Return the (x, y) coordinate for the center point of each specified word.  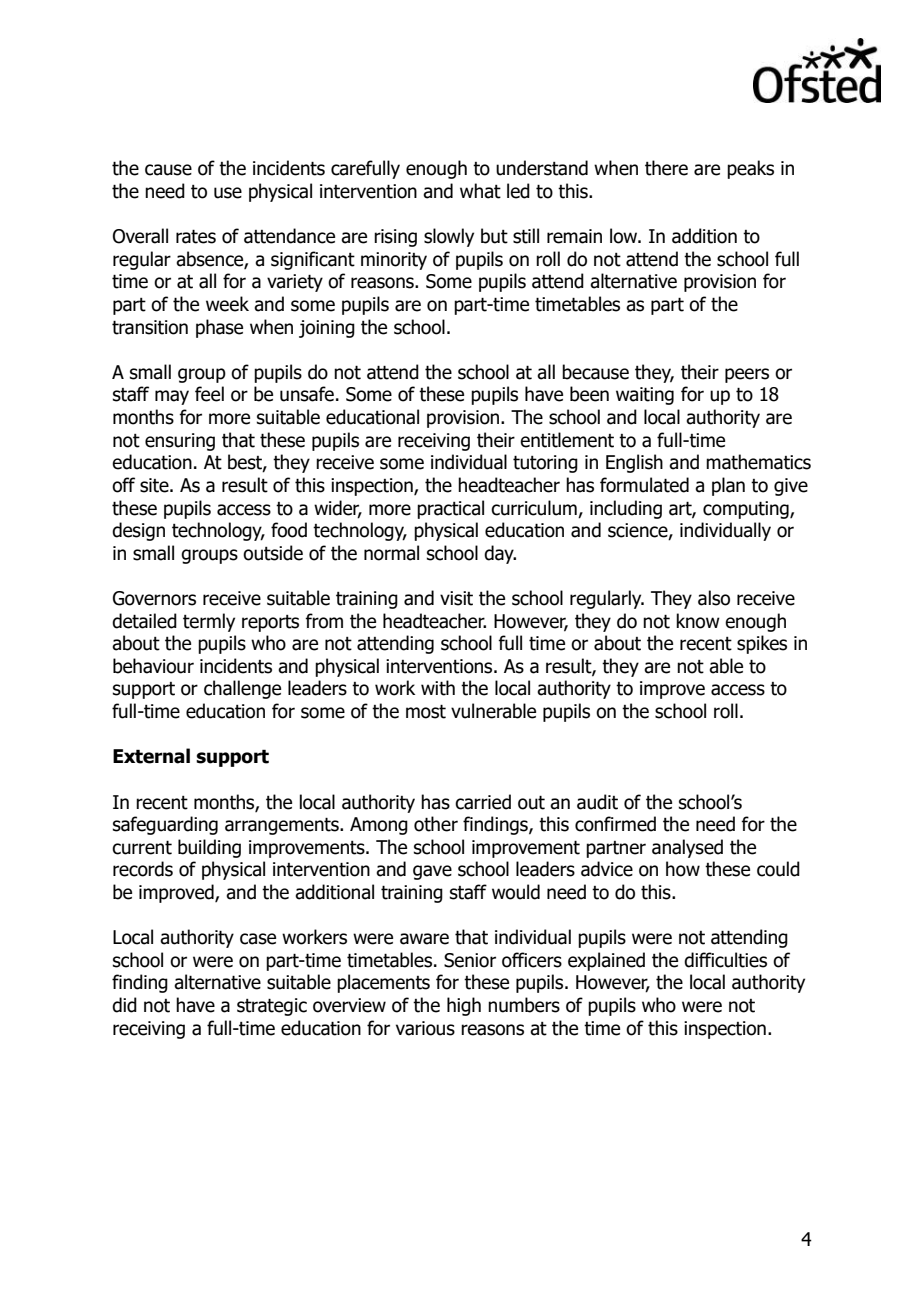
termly (209, 622)
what (480, 191)
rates (196, 236)
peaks (750, 169)
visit (456, 598)
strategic (272, 1007)
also (714, 598)
